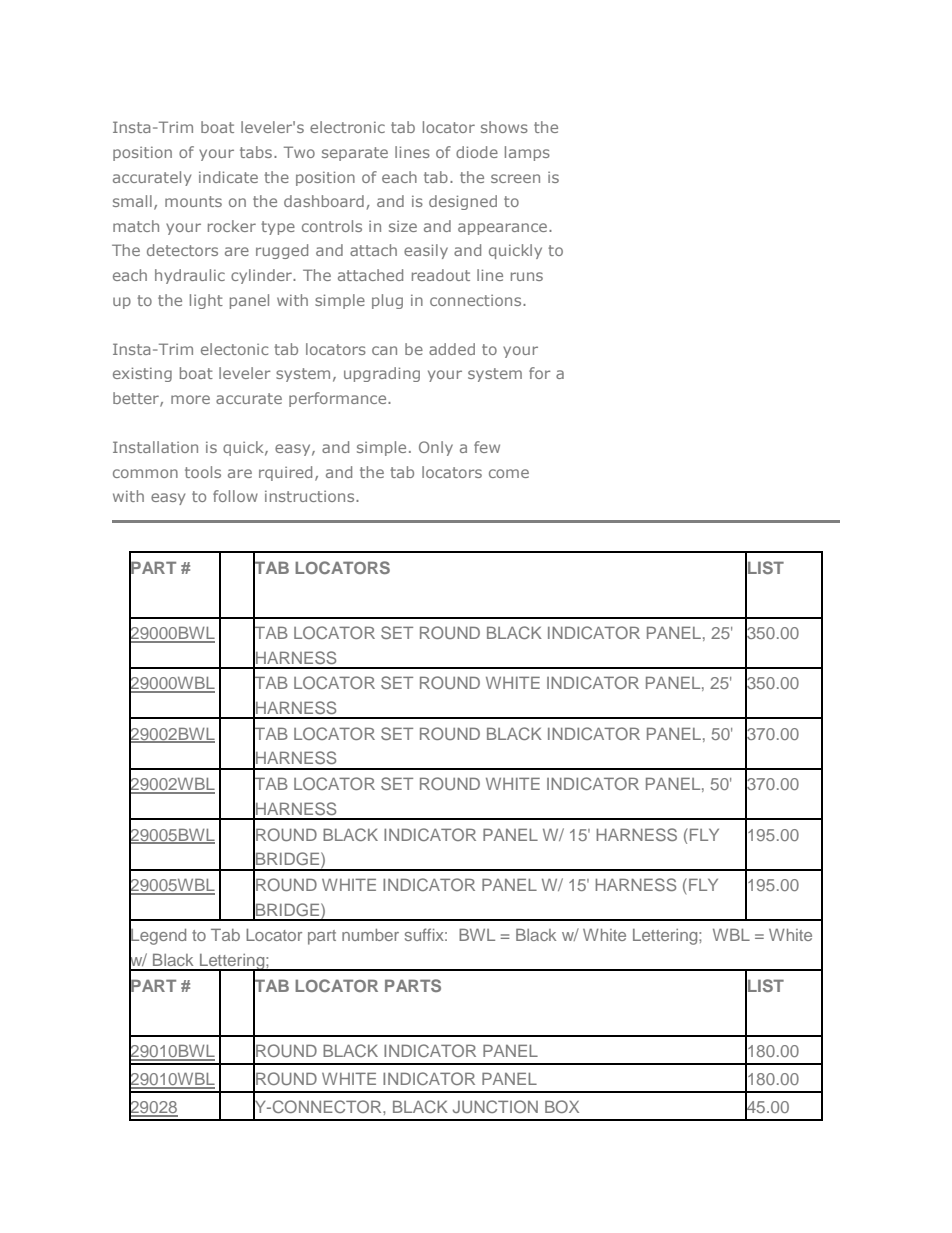  I want to click on JUNCTION, so click(495, 1106).
